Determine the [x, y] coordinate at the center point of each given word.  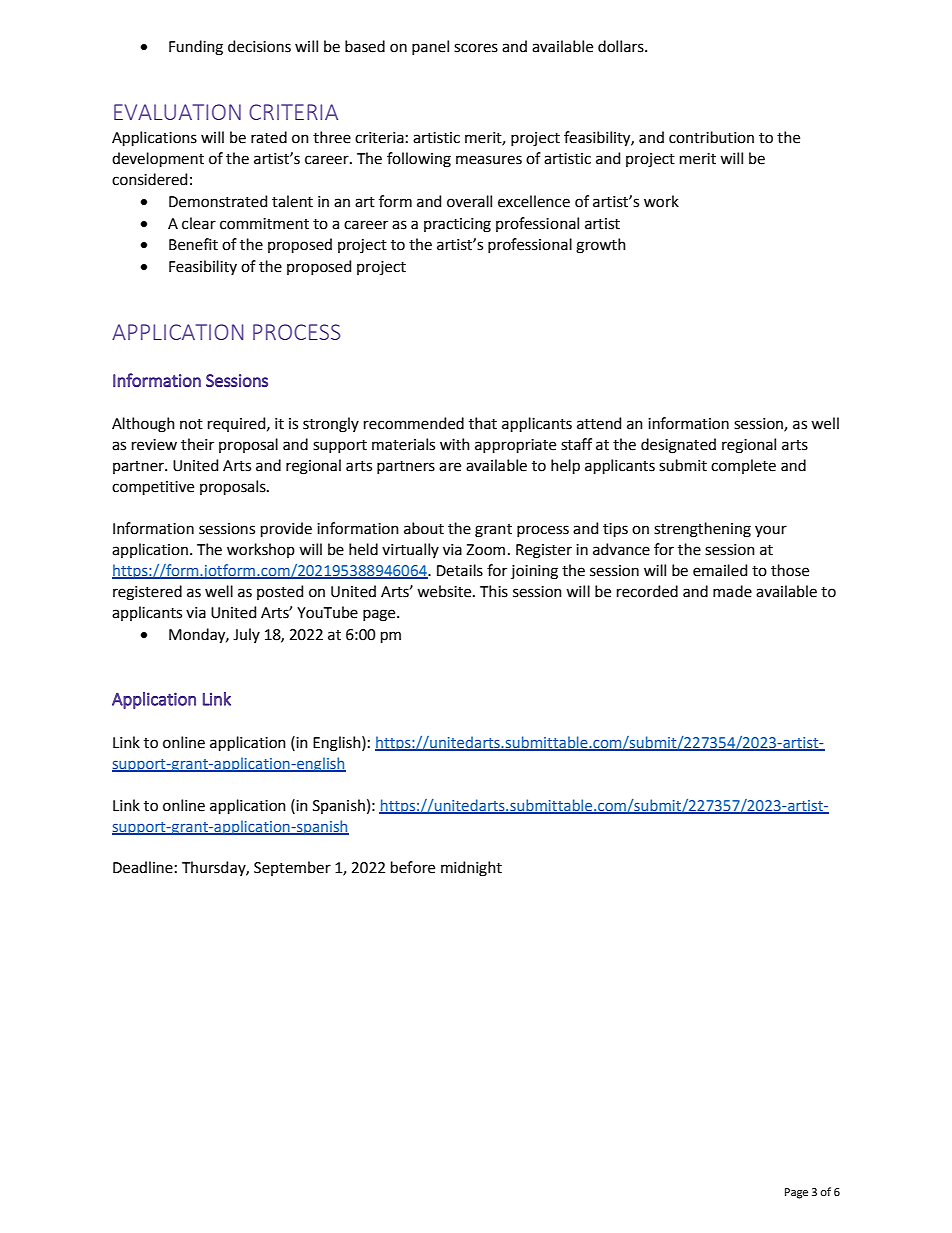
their [197, 444]
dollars [622, 46]
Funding [196, 48]
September [292, 868]
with [455, 444]
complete [743, 466]
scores [476, 48]
